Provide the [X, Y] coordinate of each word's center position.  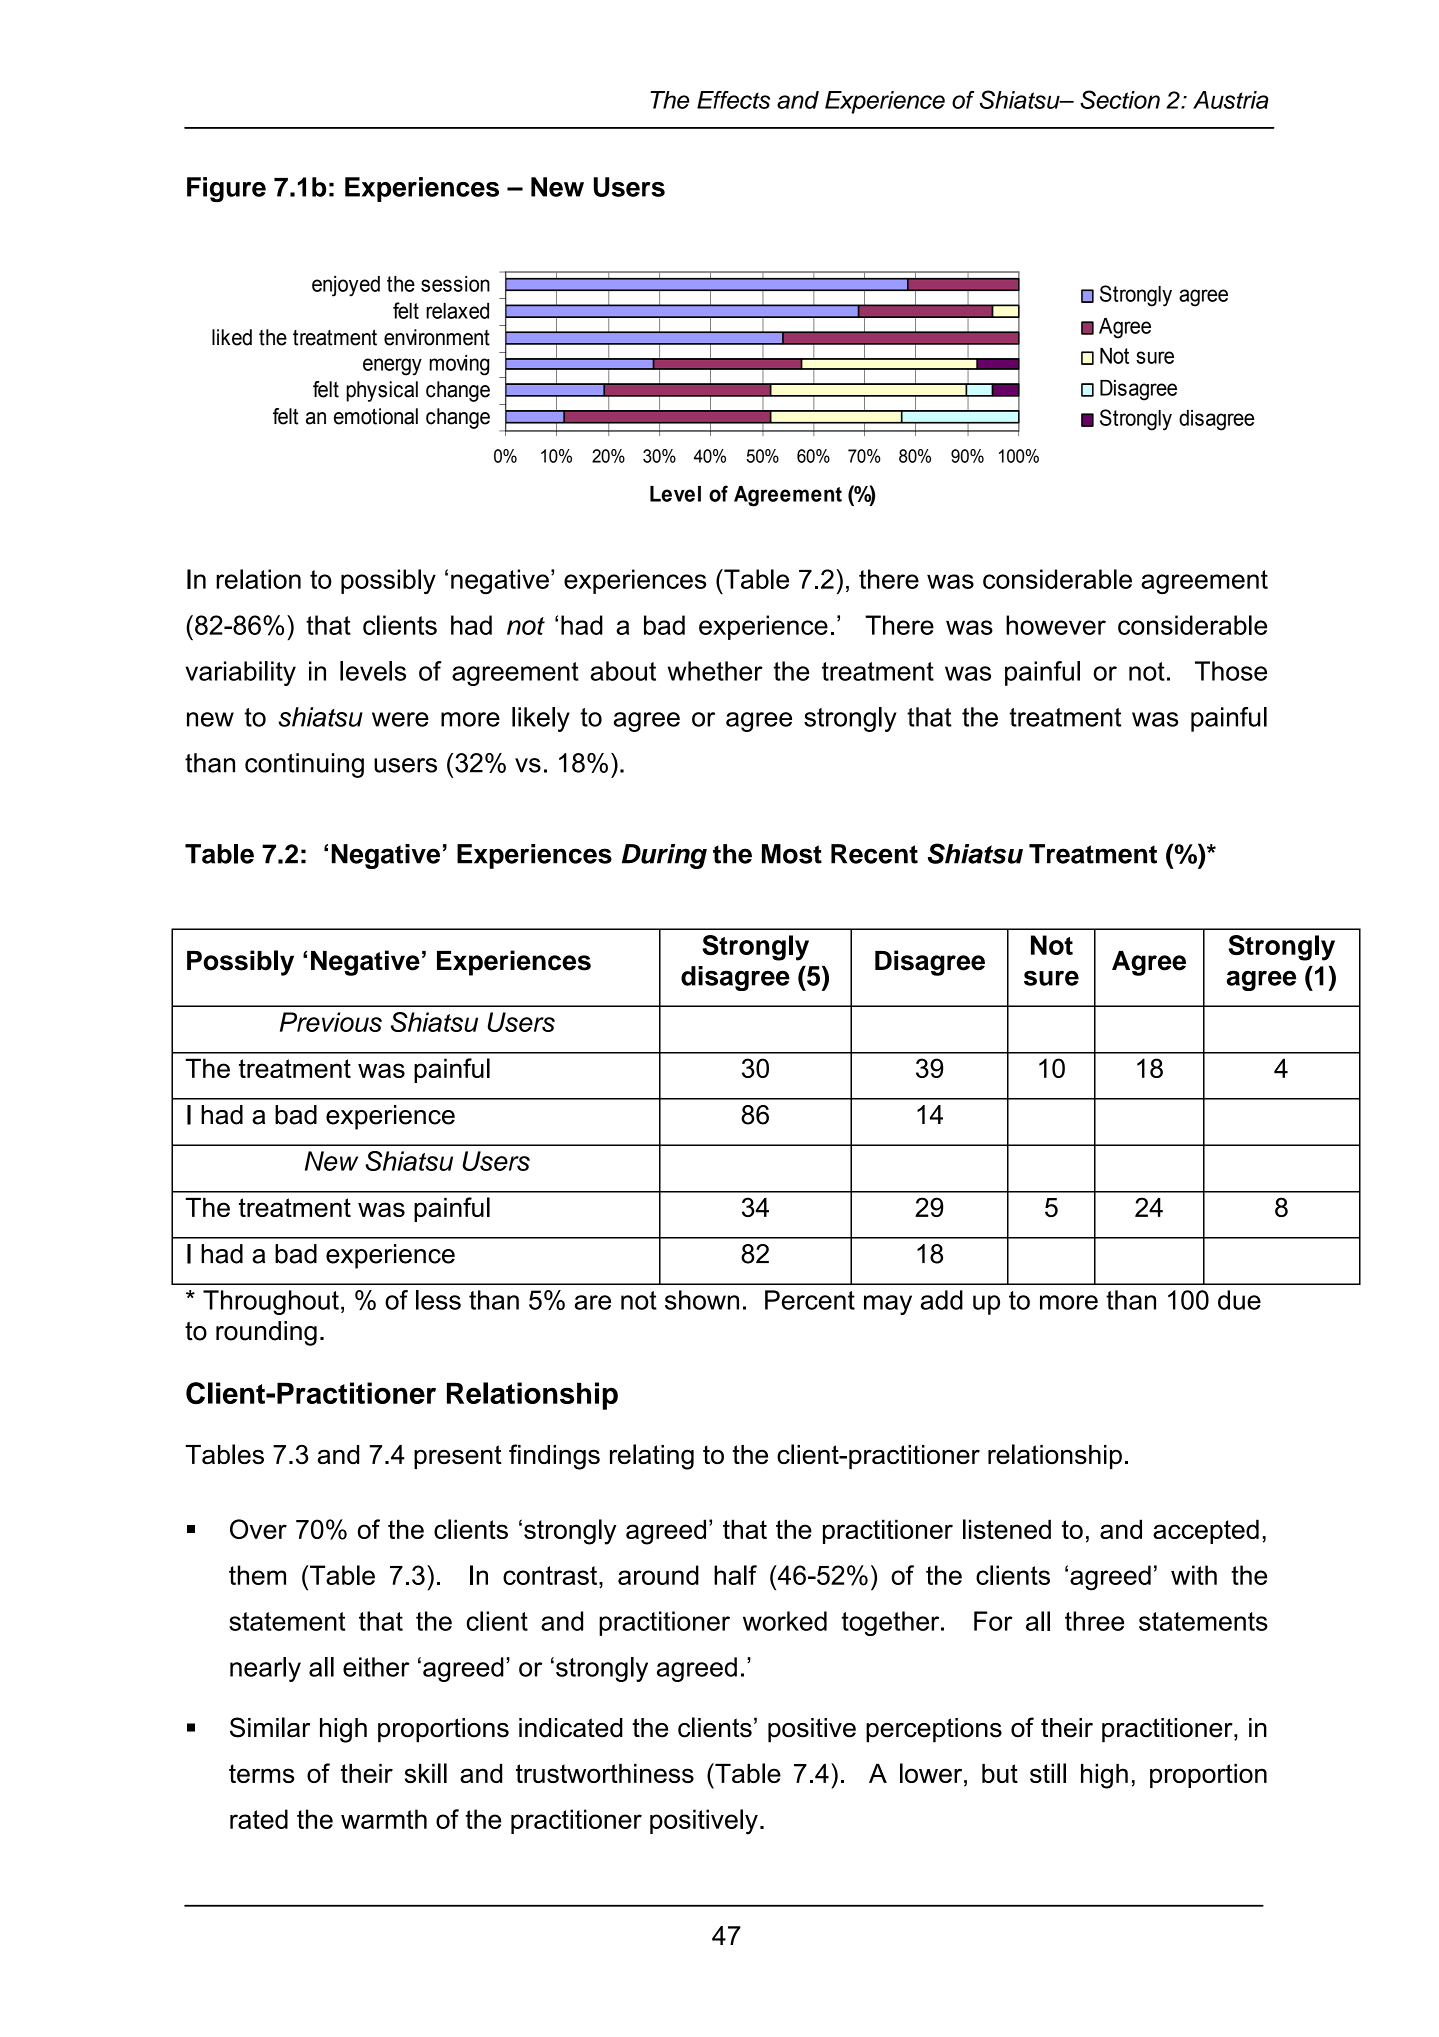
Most [792, 854]
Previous [331, 1022]
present [458, 1457]
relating [652, 1457]
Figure [226, 189]
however [1056, 625]
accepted [1206, 1531]
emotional [376, 416]
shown [702, 1300]
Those [1231, 671]
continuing [304, 765]
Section [1120, 99]
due [1239, 1300]
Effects [733, 100]
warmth [384, 1819]
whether [715, 671]
